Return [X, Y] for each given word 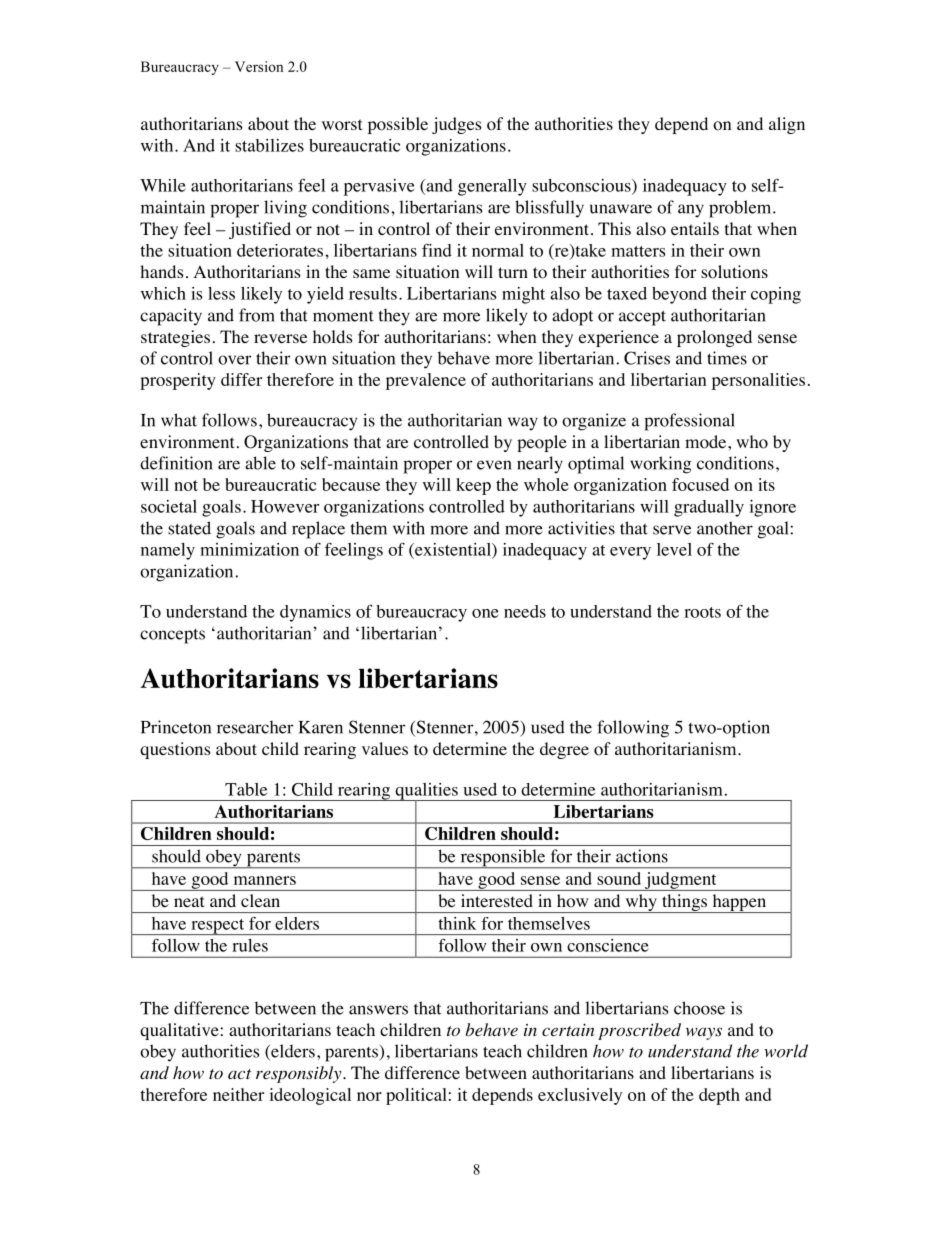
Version [259, 66]
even [494, 465]
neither [238, 1094]
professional [689, 422]
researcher [255, 727]
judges [457, 125]
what [179, 420]
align [787, 125]
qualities [426, 792]
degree [564, 750]
